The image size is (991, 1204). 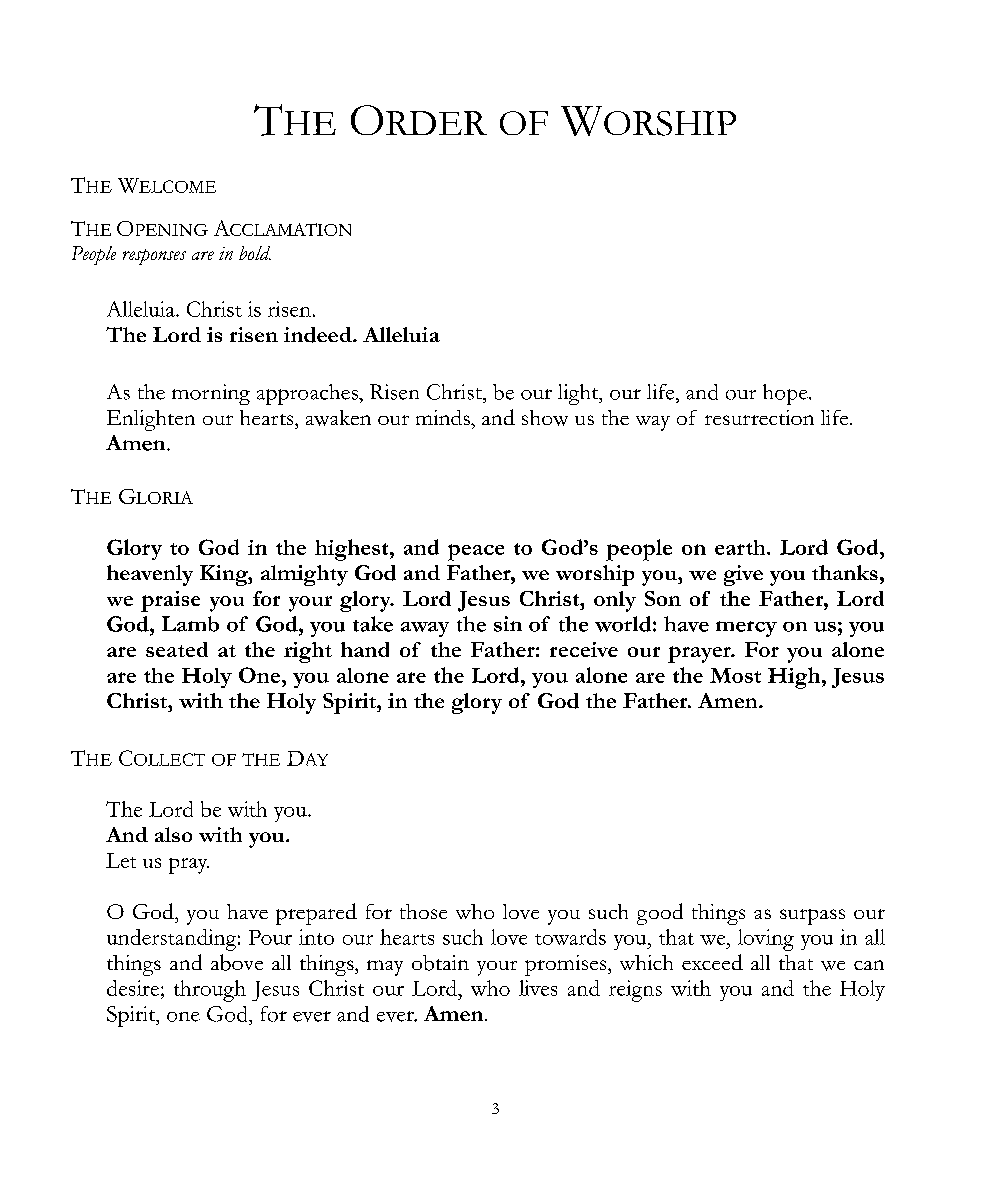 I want to click on above, so click(x=237, y=962).
